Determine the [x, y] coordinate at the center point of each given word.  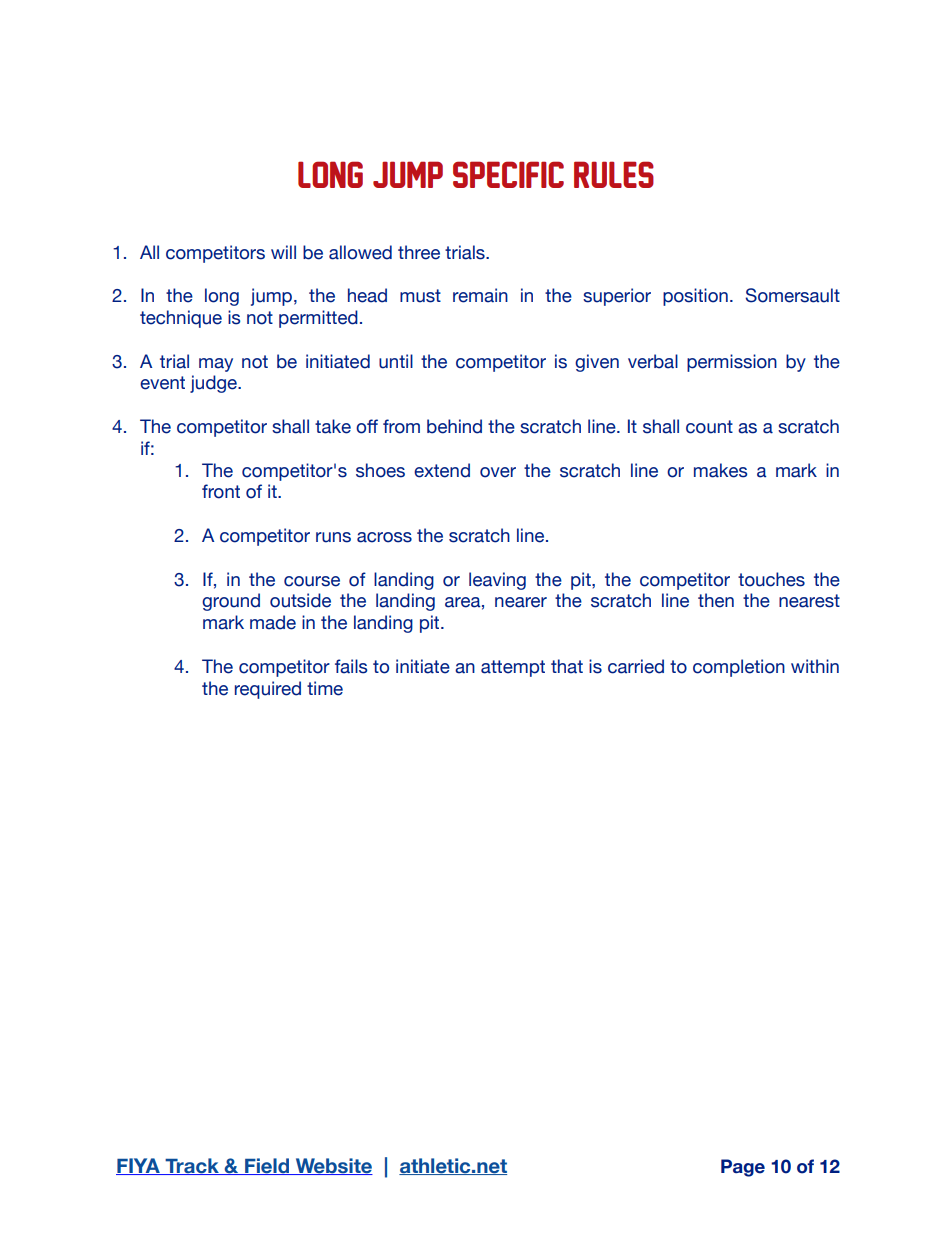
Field [267, 1166]
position [695, 297]
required [268, 690]
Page [743, 1168]
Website [333, 1166]
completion [739, 668]
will [283, 252]
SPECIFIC [508, 174]
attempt [513, 668]
